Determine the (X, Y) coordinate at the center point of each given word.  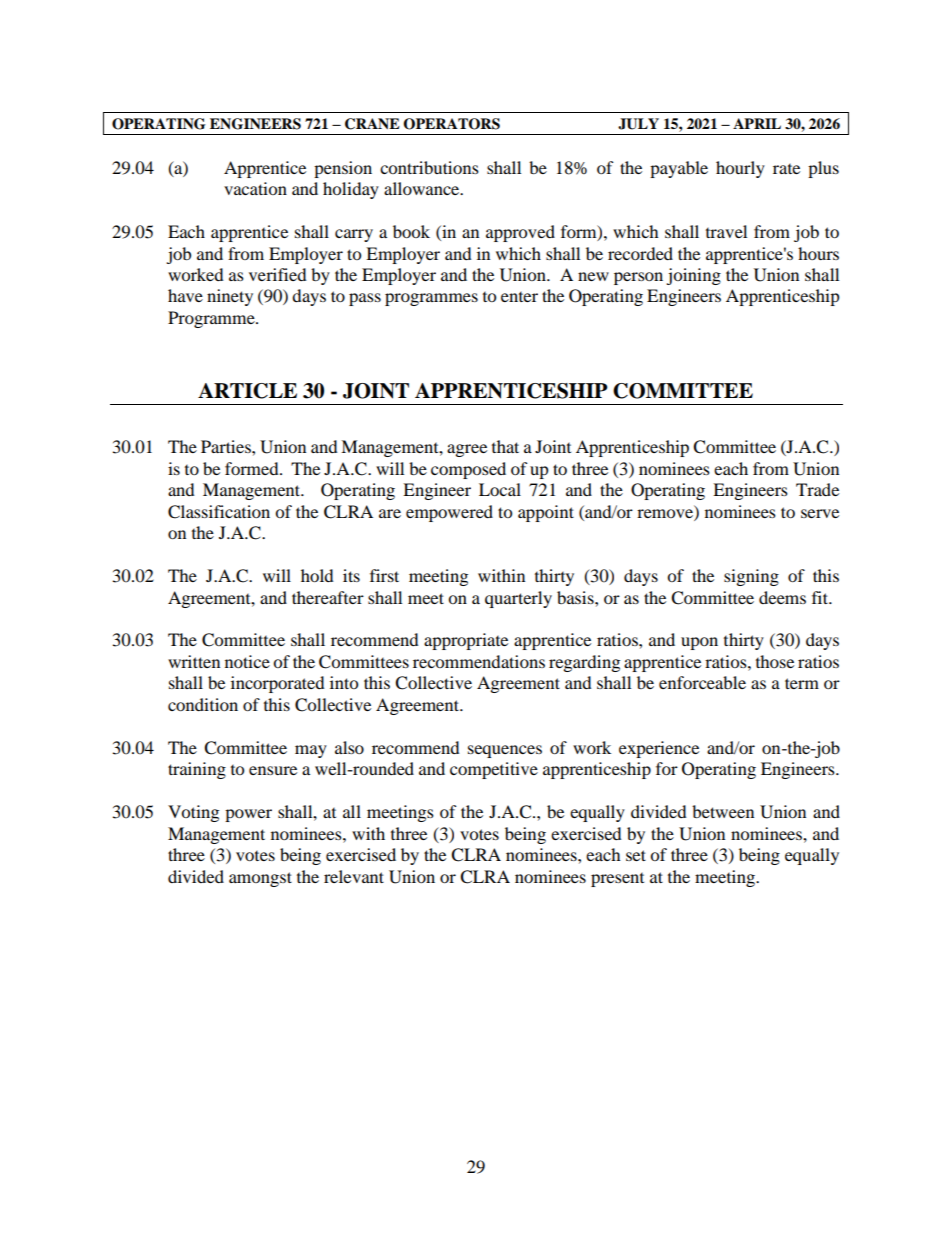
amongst (260, 879)
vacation (255, 188)
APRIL (757, 123)
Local (500, 489)
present (617, 880)
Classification (219, 512)
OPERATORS (451, 124)
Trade (817, 489)
